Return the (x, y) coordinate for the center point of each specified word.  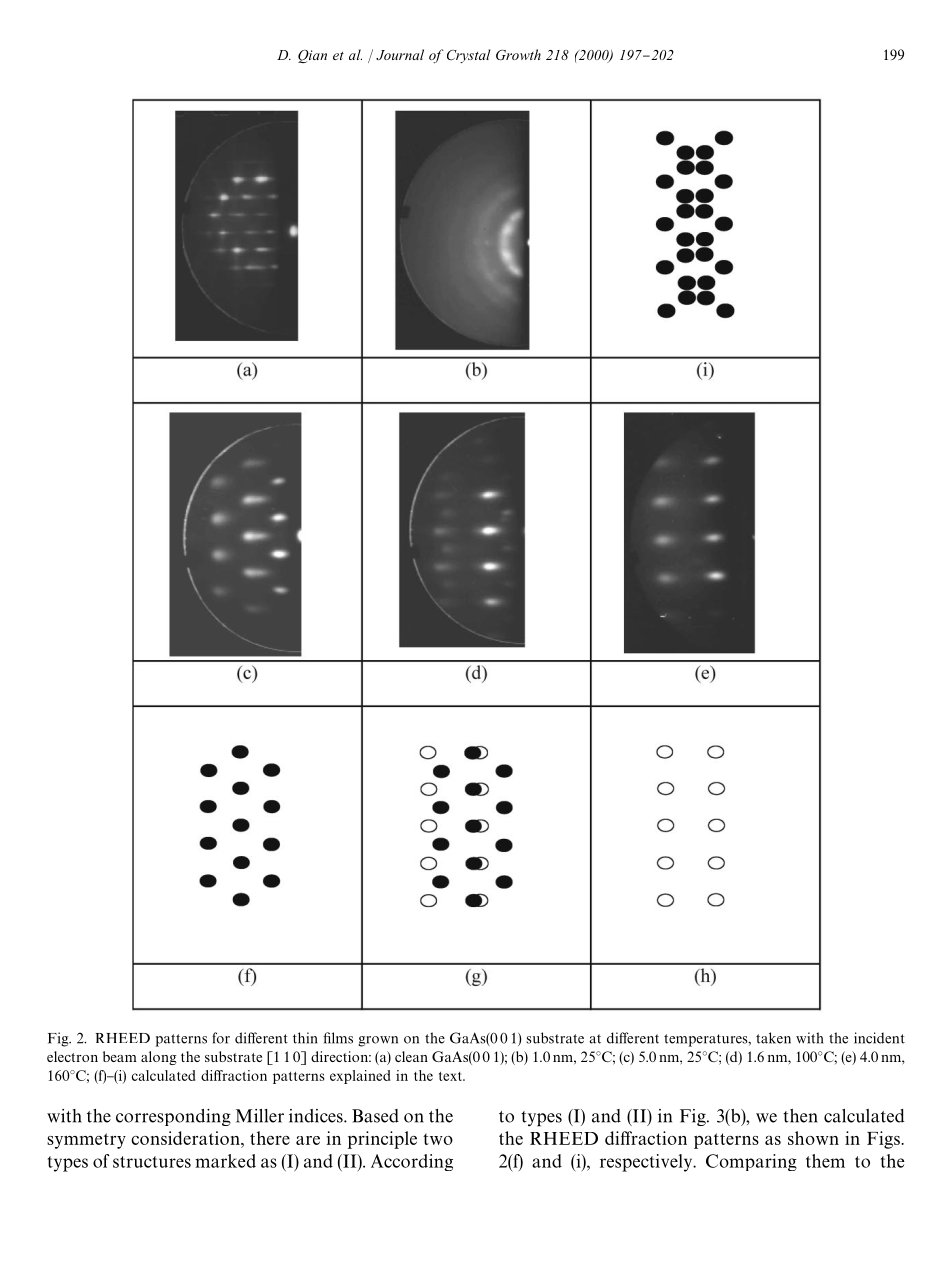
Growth (518, 55)
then (800, 1116)
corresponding (173, 1117)
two (438, 1139)
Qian (312, 56)
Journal (400, 54)
